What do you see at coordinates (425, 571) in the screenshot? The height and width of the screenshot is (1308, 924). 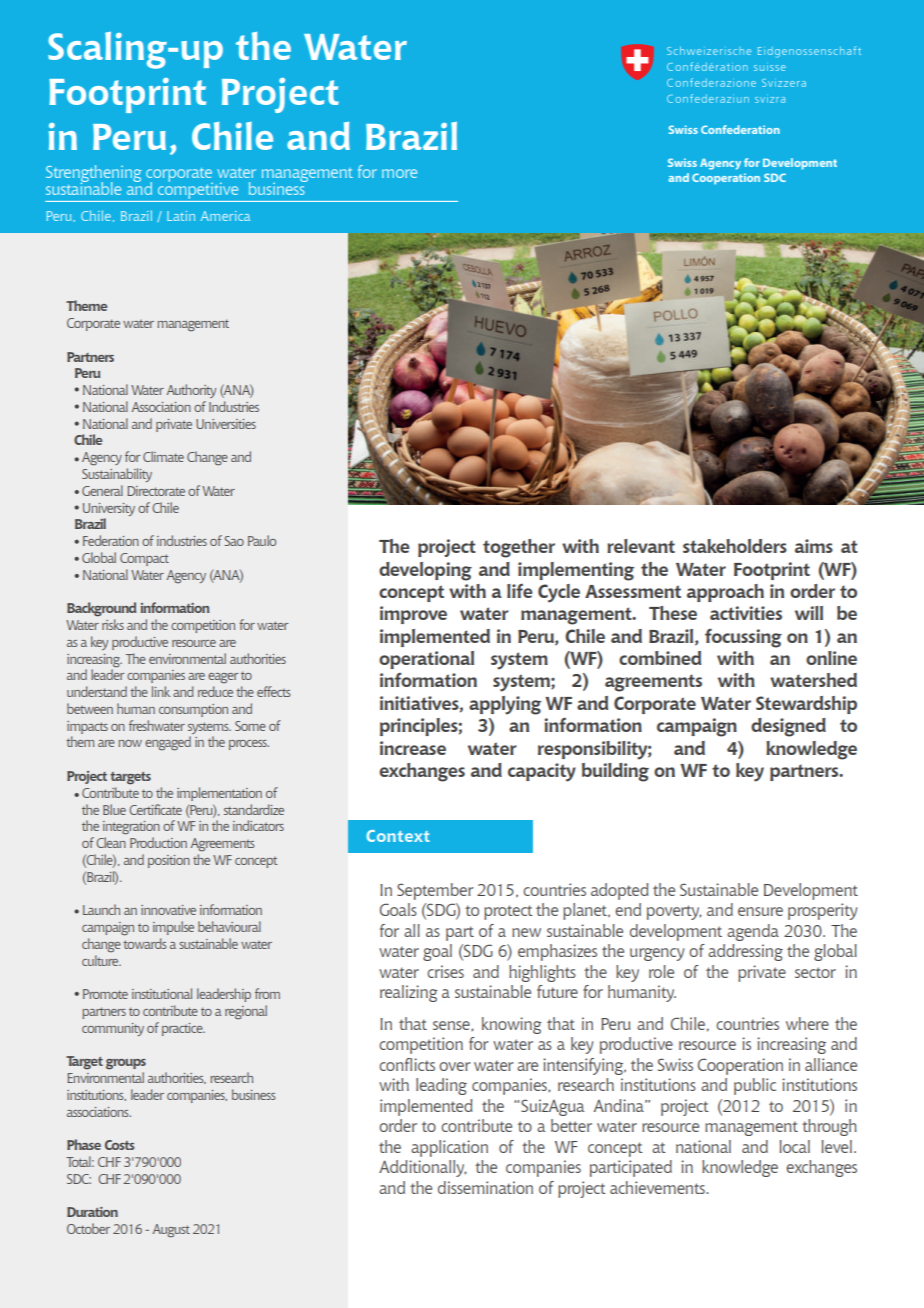 I see `developing` at bounding box center [425, 571].
